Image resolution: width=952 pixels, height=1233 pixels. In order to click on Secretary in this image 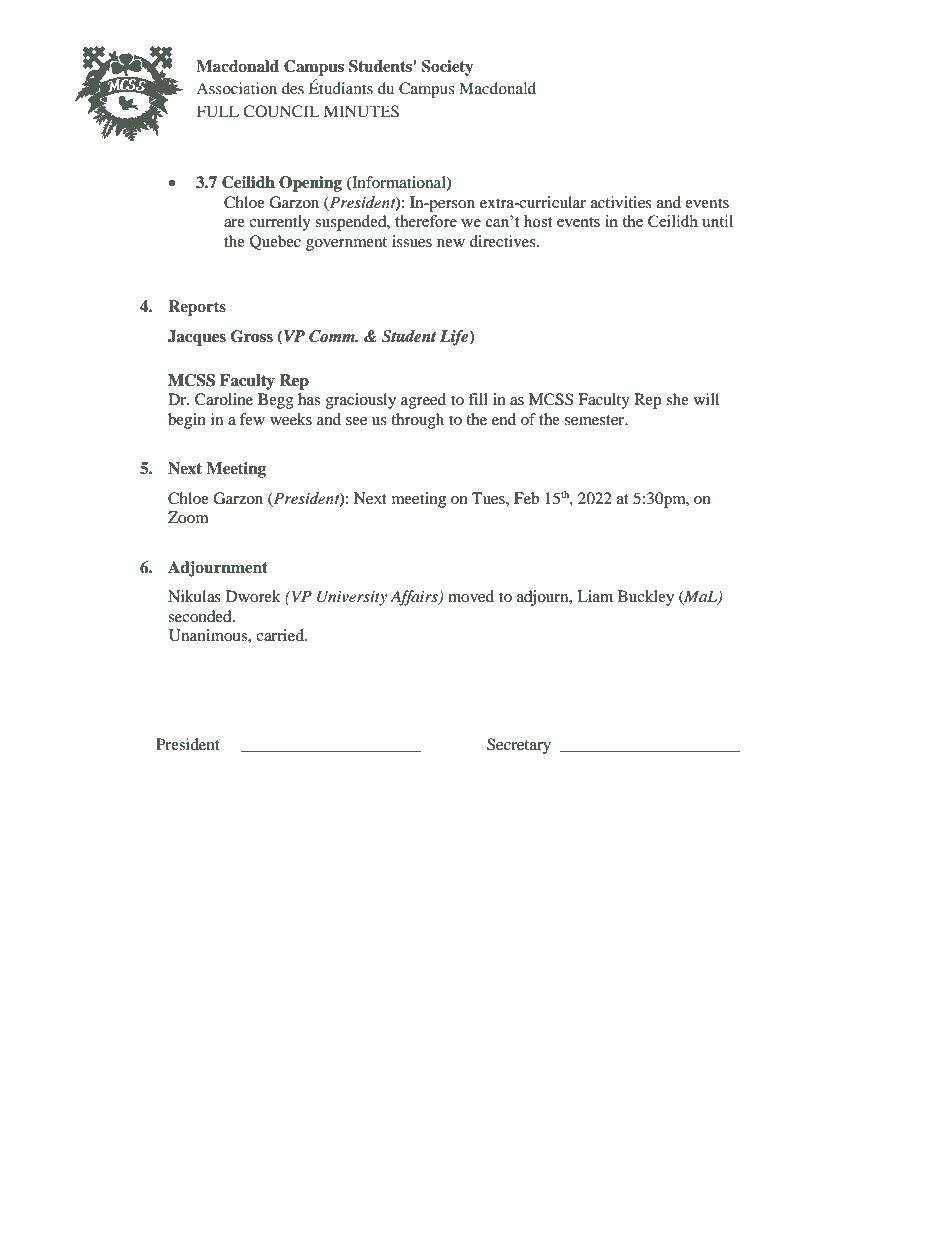, I will do `click(519, 746)`.
